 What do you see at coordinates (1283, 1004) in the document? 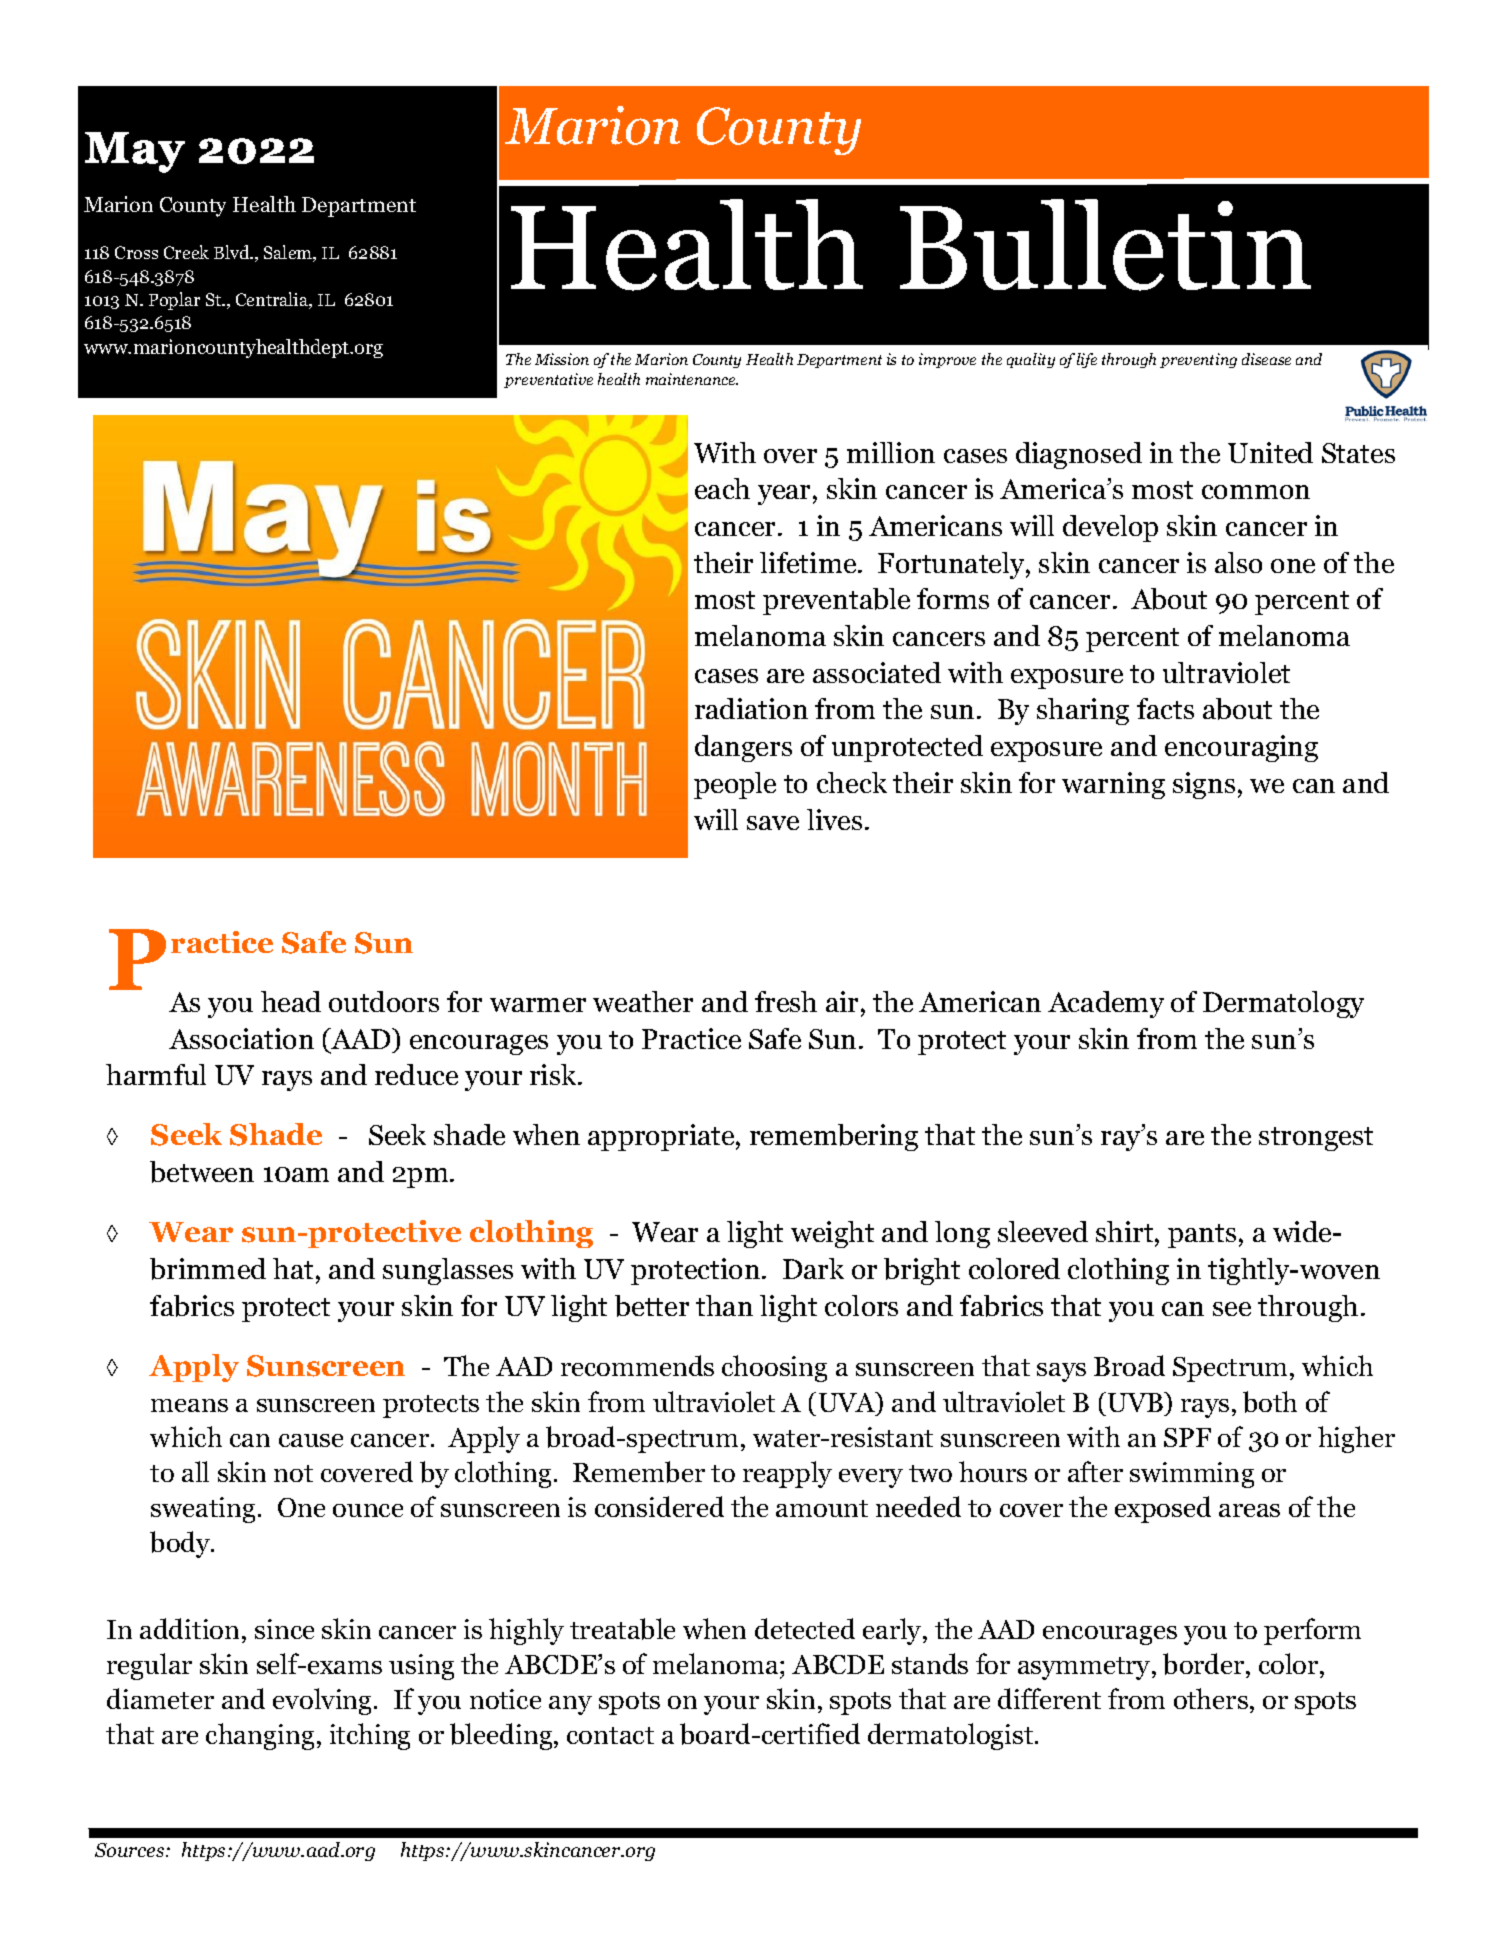
I see `Dermatology` at bounding box center [1283, 1004].
